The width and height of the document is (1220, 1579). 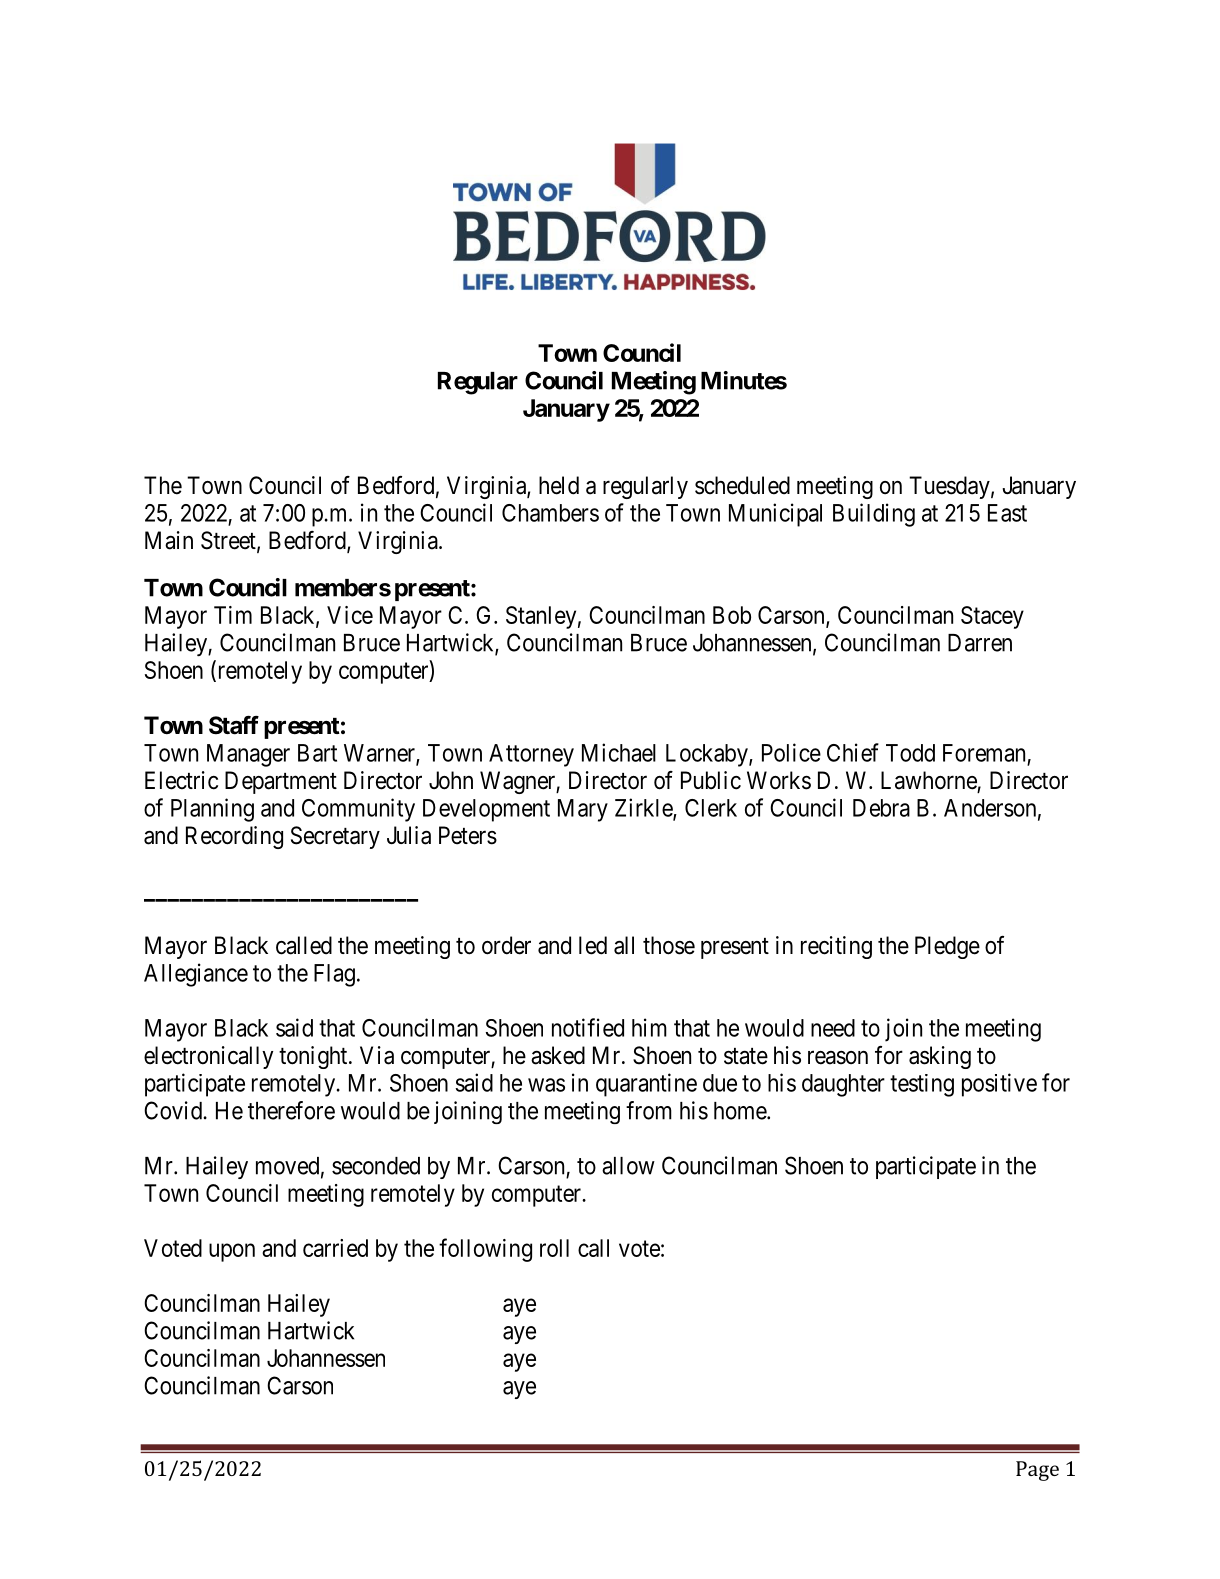 I want to click on upon, so click(x=232, y=1252).
